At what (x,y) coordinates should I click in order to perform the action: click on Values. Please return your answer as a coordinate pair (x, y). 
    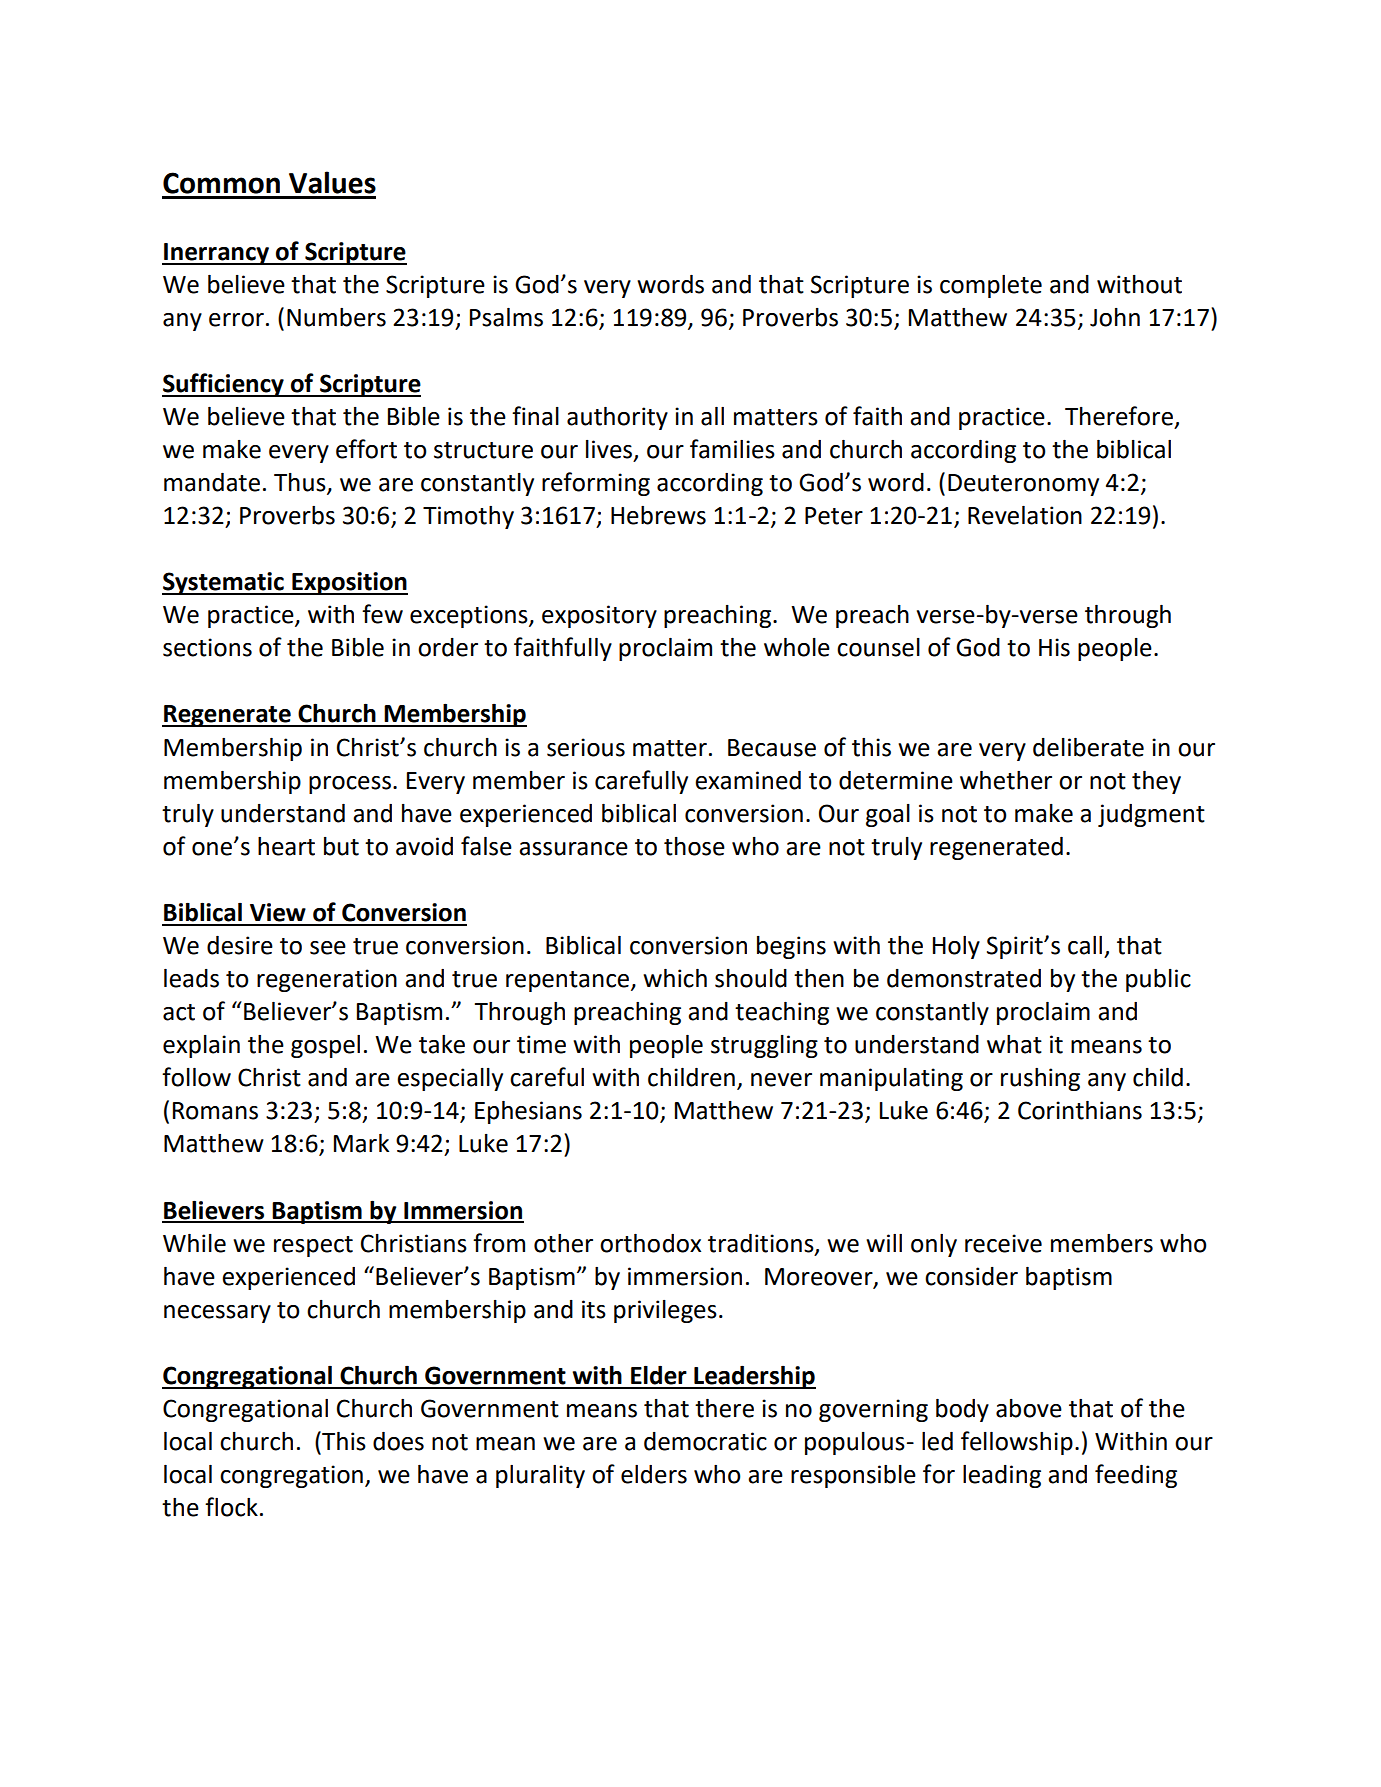
    Looking at the image, I should click on (332, 182).
